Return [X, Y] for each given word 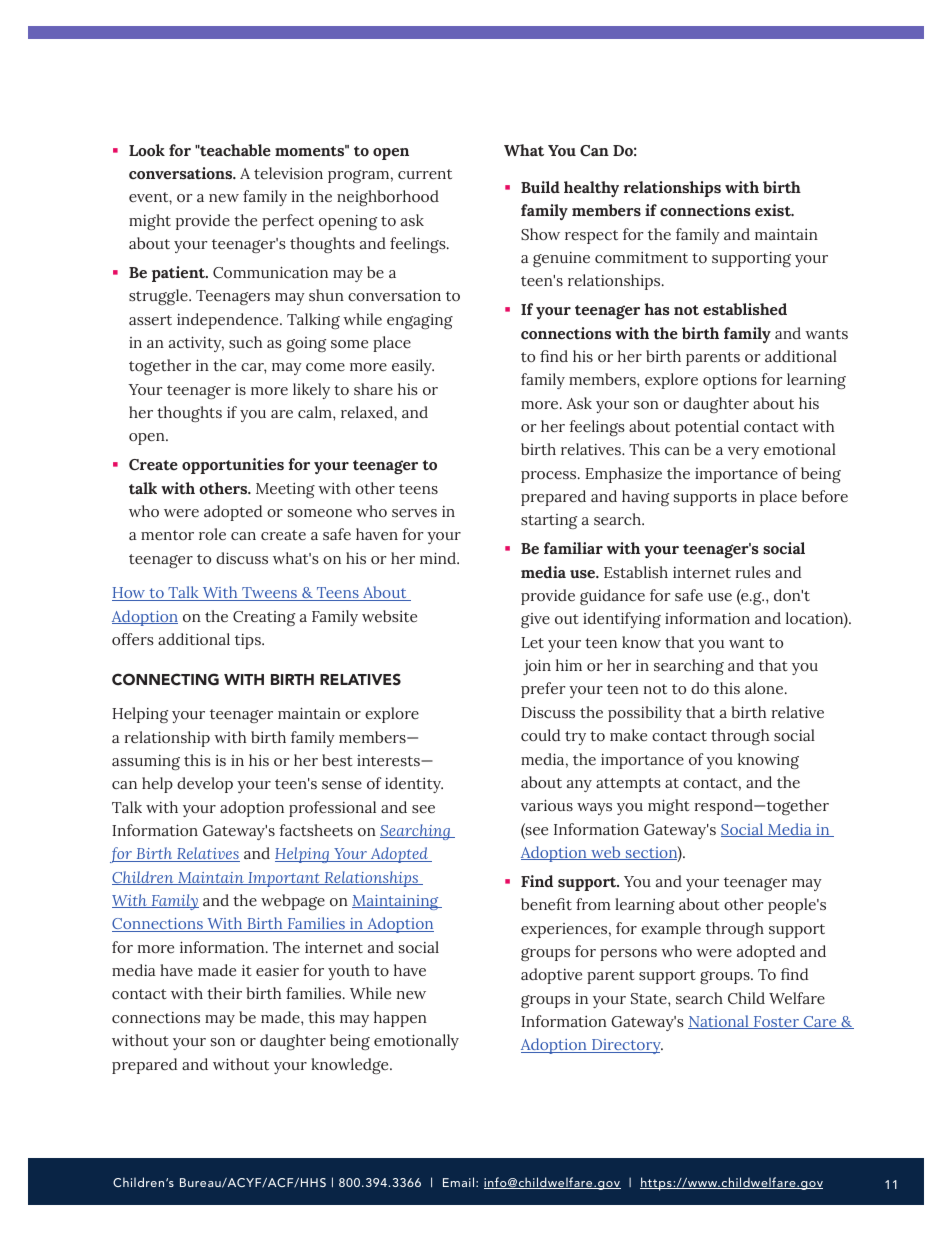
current [425, 174]
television [288, 173]
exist [774, 210]
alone [765, 688]
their [224, 993]
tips [249, 641]
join [537, 667]
